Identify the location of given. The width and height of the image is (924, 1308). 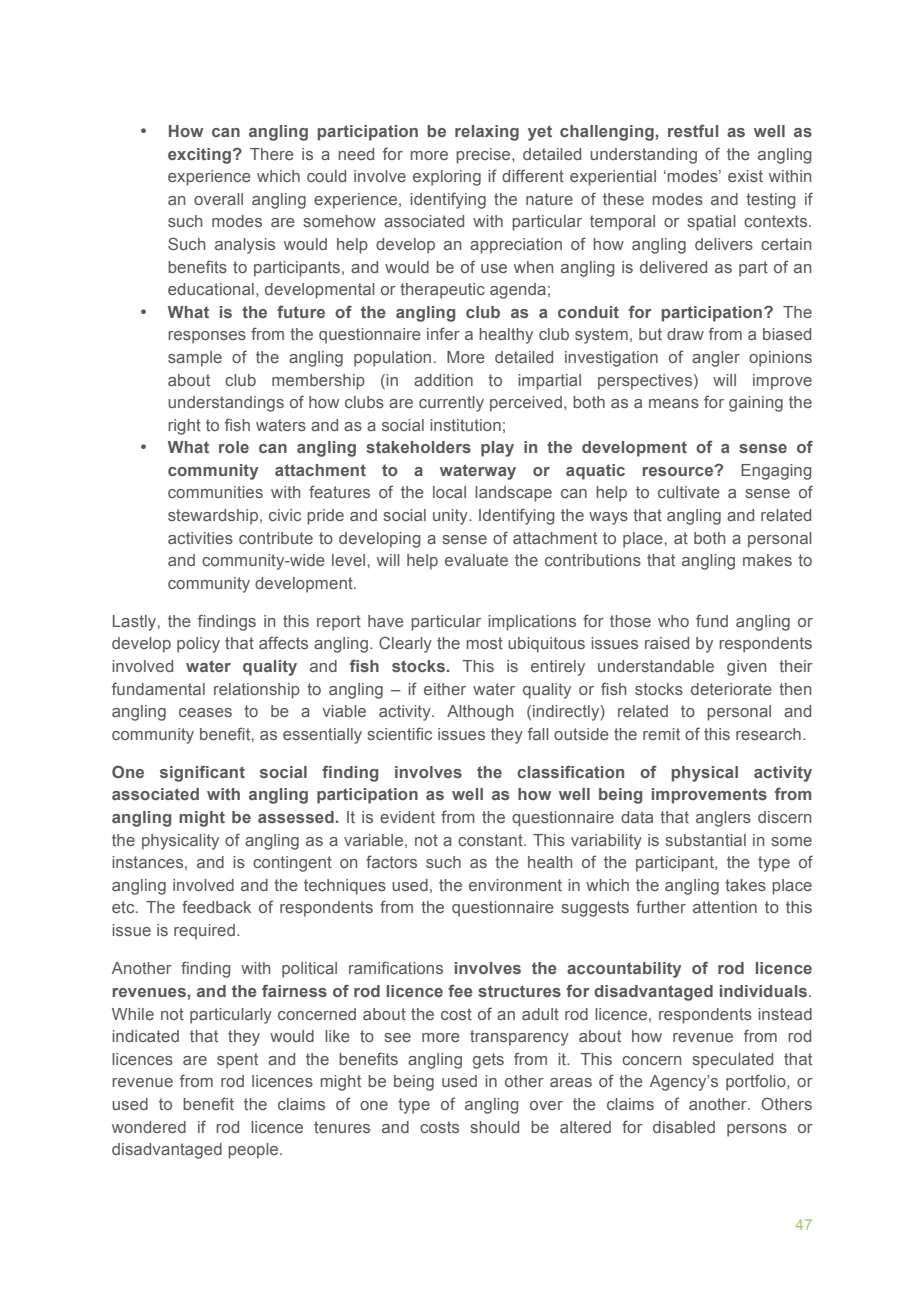
(746, 668).
